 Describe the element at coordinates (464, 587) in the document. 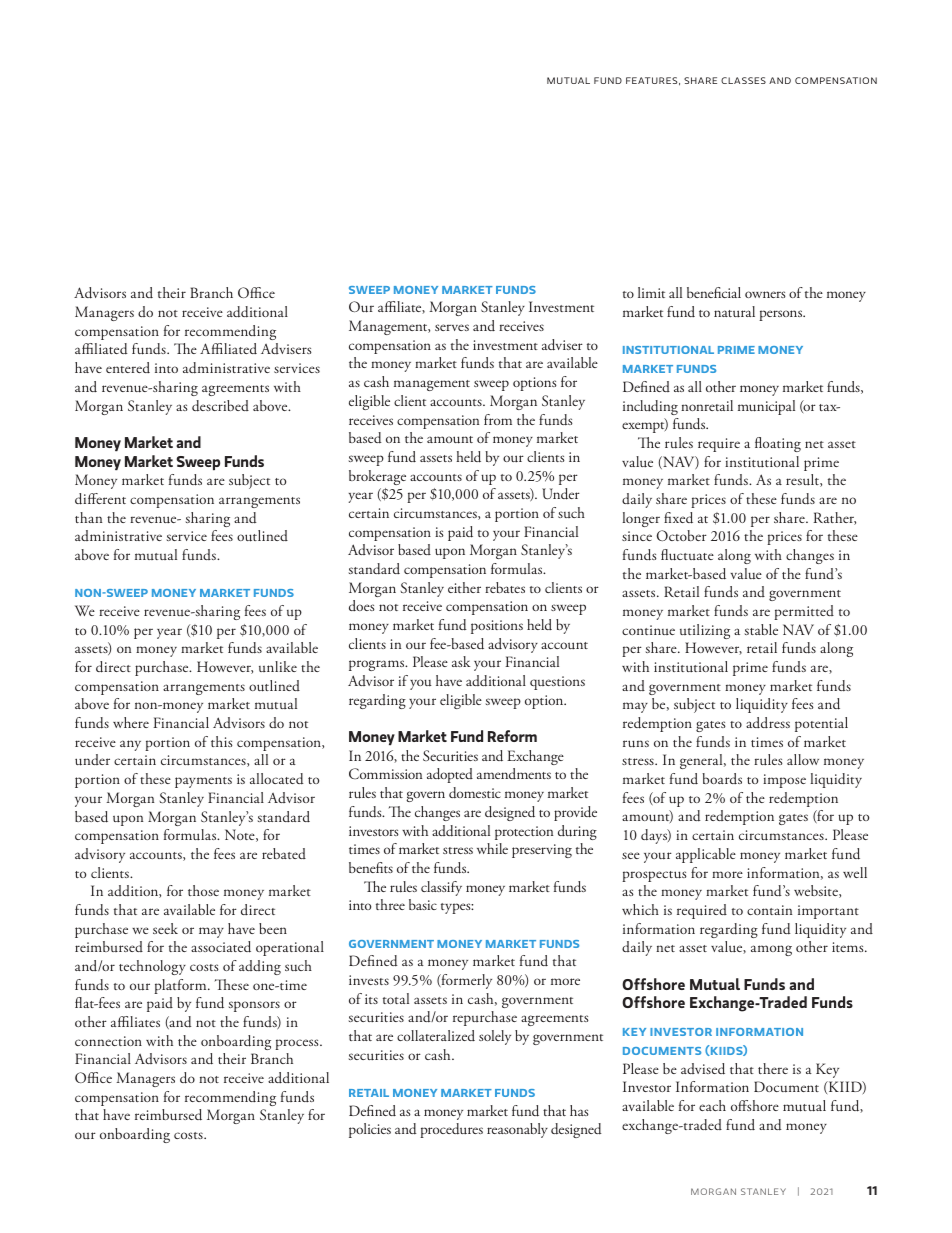

I see `either` at that location.
